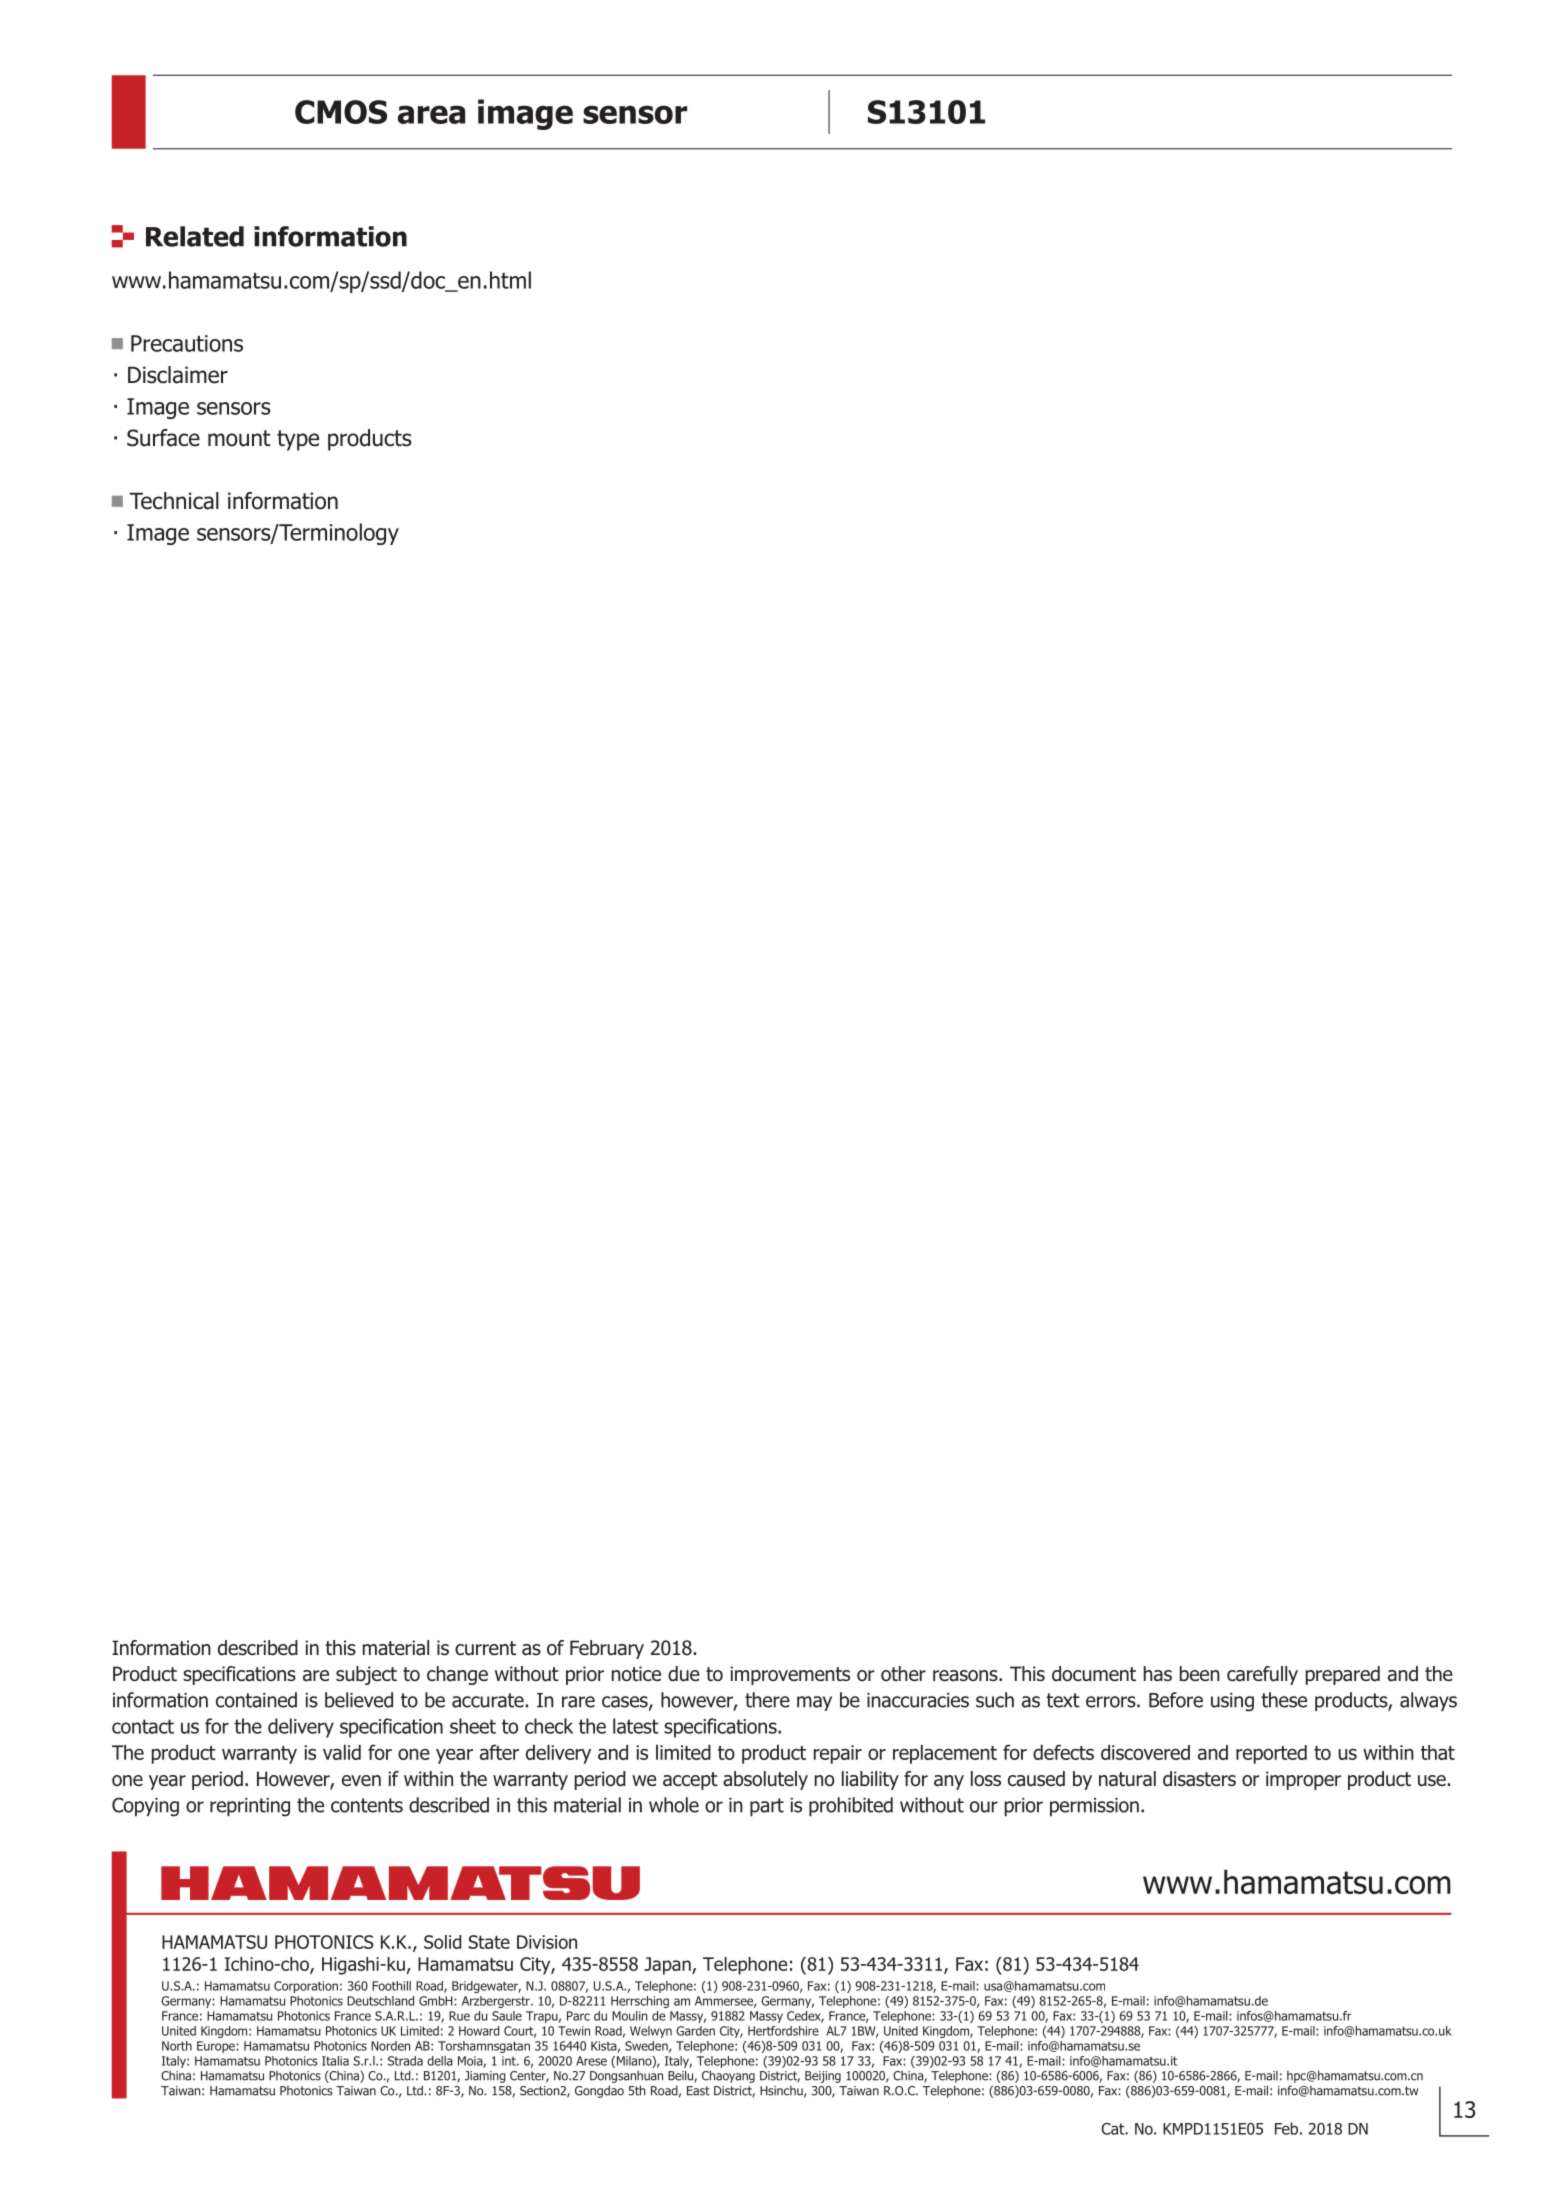 The width and height of the image is (1563, 2211). What do you see at coordinates (298, 440) in the image?
I see `type` at bounding box center [298, 440].
